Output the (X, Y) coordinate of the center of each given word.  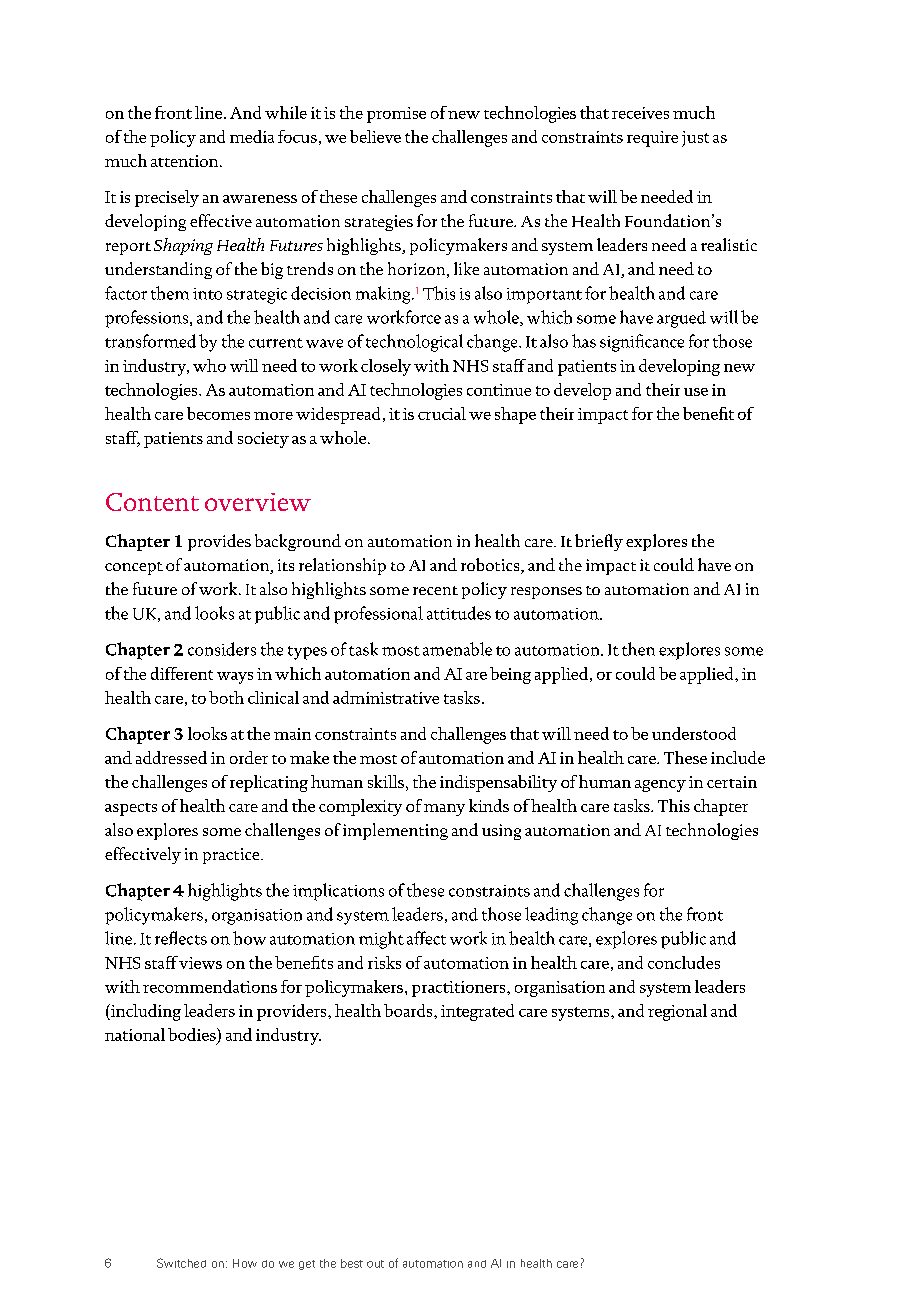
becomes (218, 413)
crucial (442, 413)
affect (426, 938)
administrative (386, 697)
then (638, 649)
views (200, 963)
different (182, 673)
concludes (684, 962)
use (696, 392)
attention (186, 161)
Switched (181, 1263)
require (652, 139)
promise (396, 115)
